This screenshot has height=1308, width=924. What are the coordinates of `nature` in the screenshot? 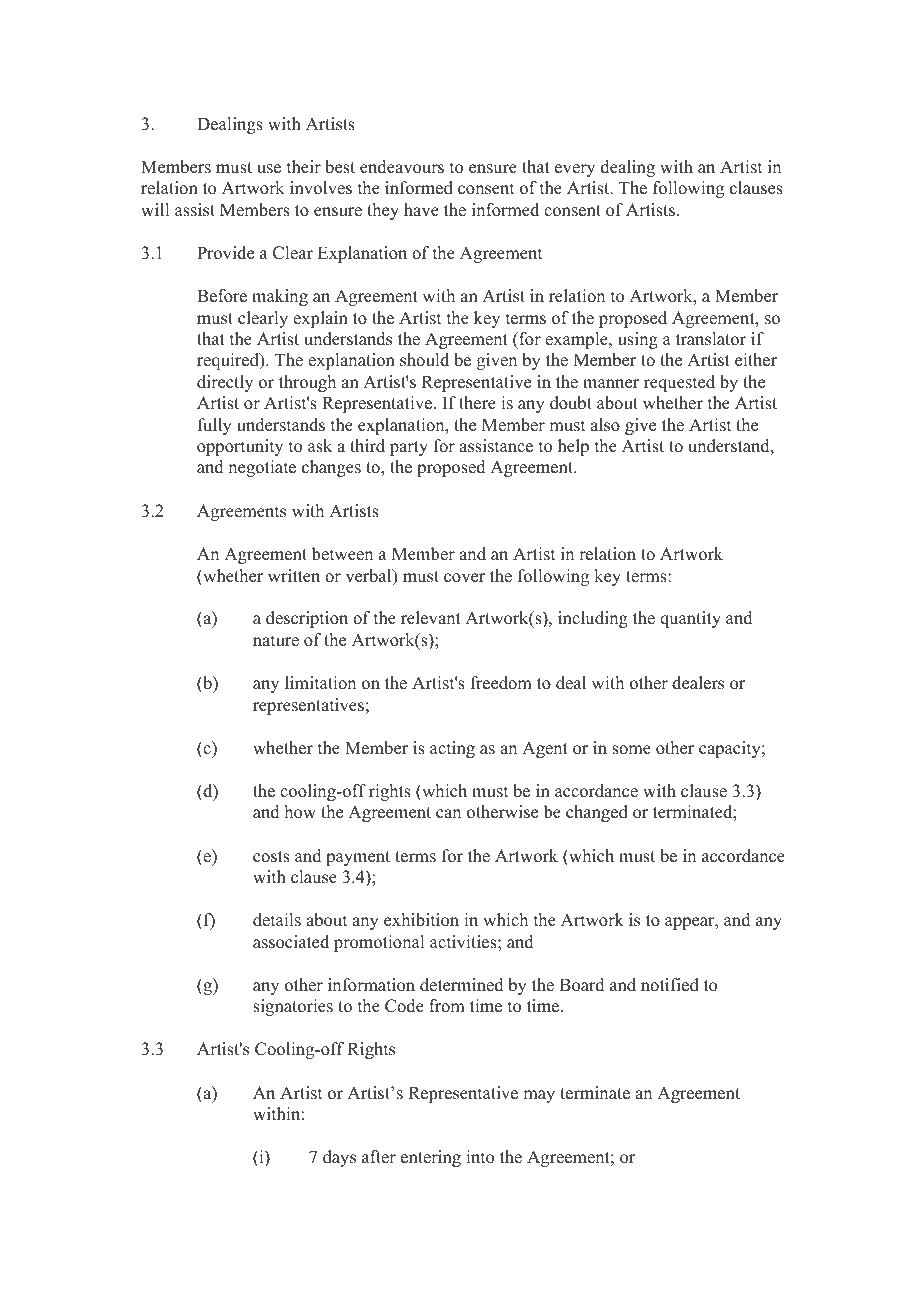 It's located at (276, 641).
